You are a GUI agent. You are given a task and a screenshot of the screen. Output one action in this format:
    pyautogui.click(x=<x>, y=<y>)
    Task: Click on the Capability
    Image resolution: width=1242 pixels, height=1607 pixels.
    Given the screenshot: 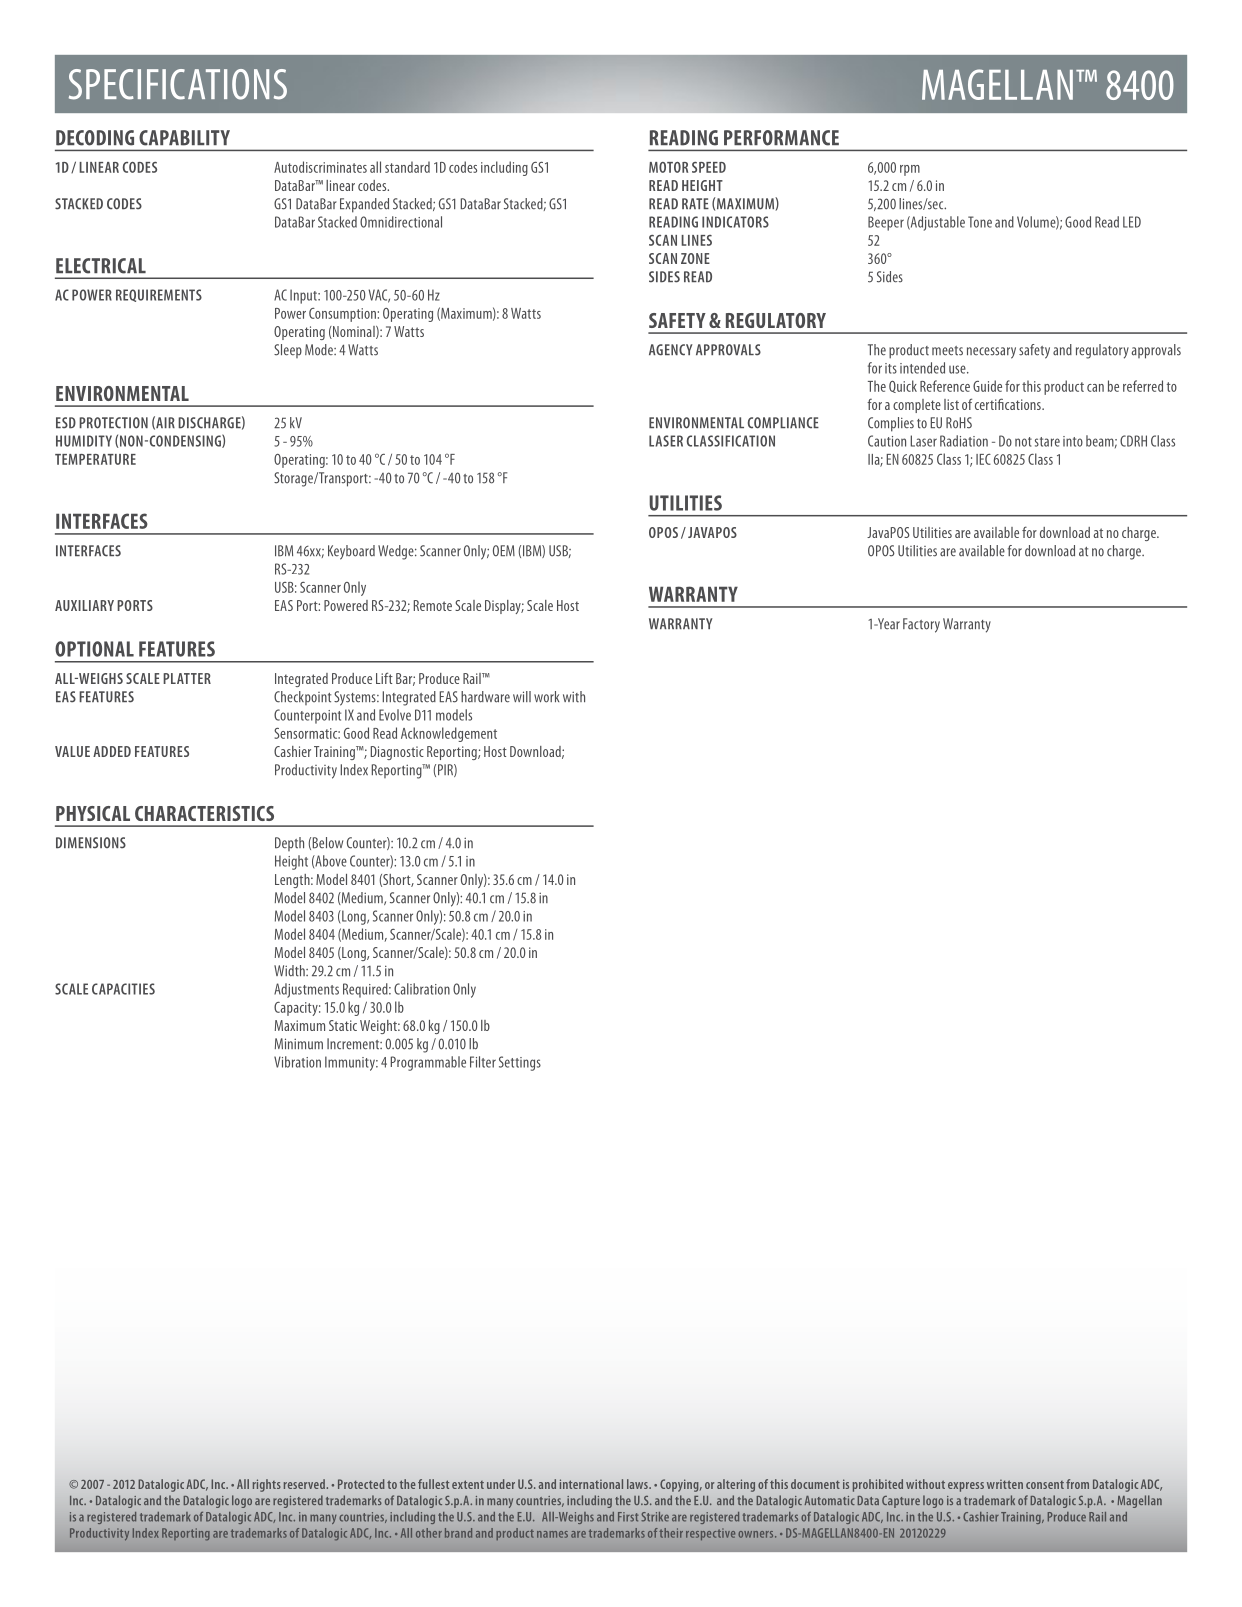 What is the action you would take?
    pyautogui.click(x=184, y=138)
